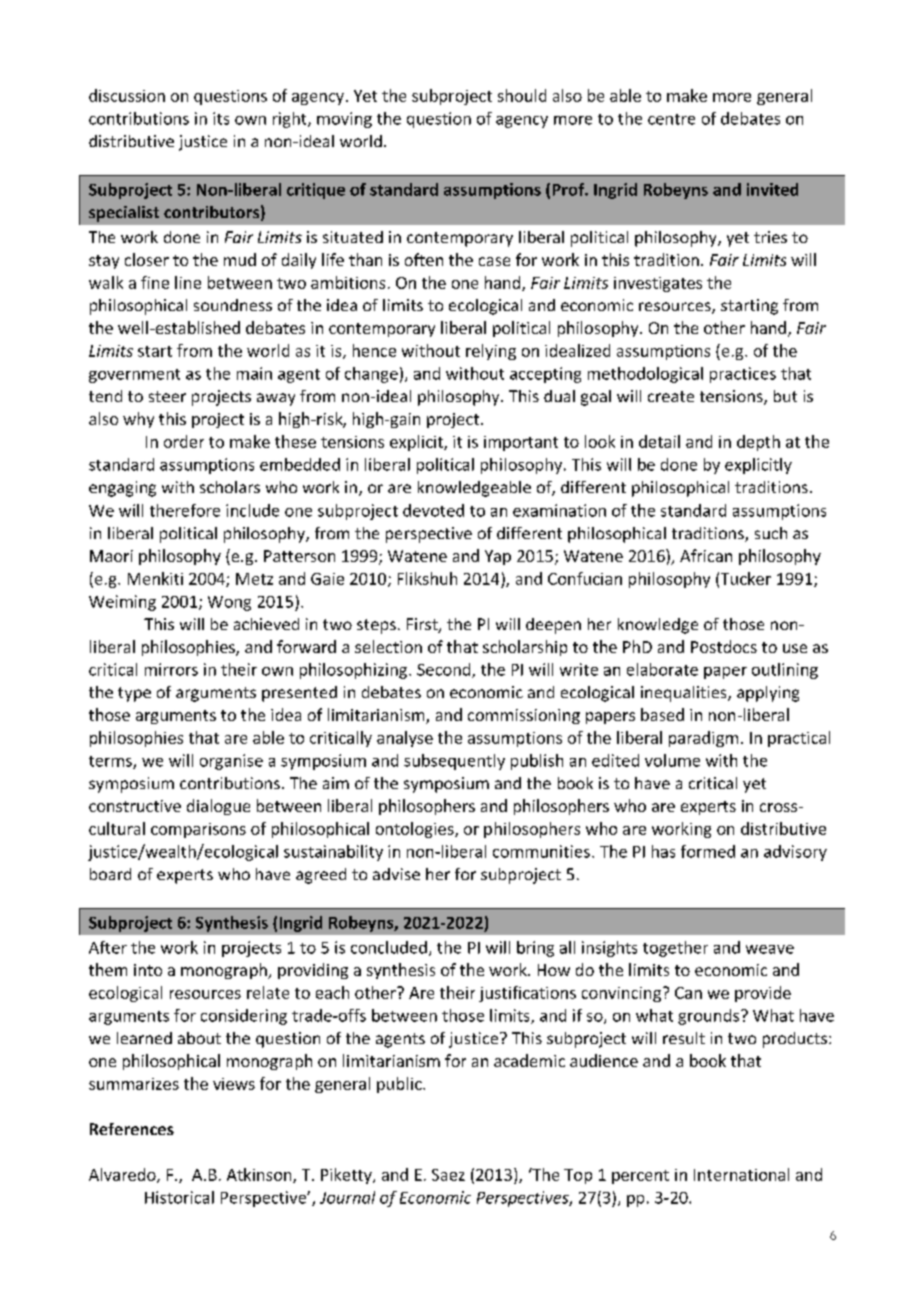 This image has width=924, height=1308. What do you see at coordinates (433, 510) in the image?
I see `devoted` at bounding box center [433, 510].
